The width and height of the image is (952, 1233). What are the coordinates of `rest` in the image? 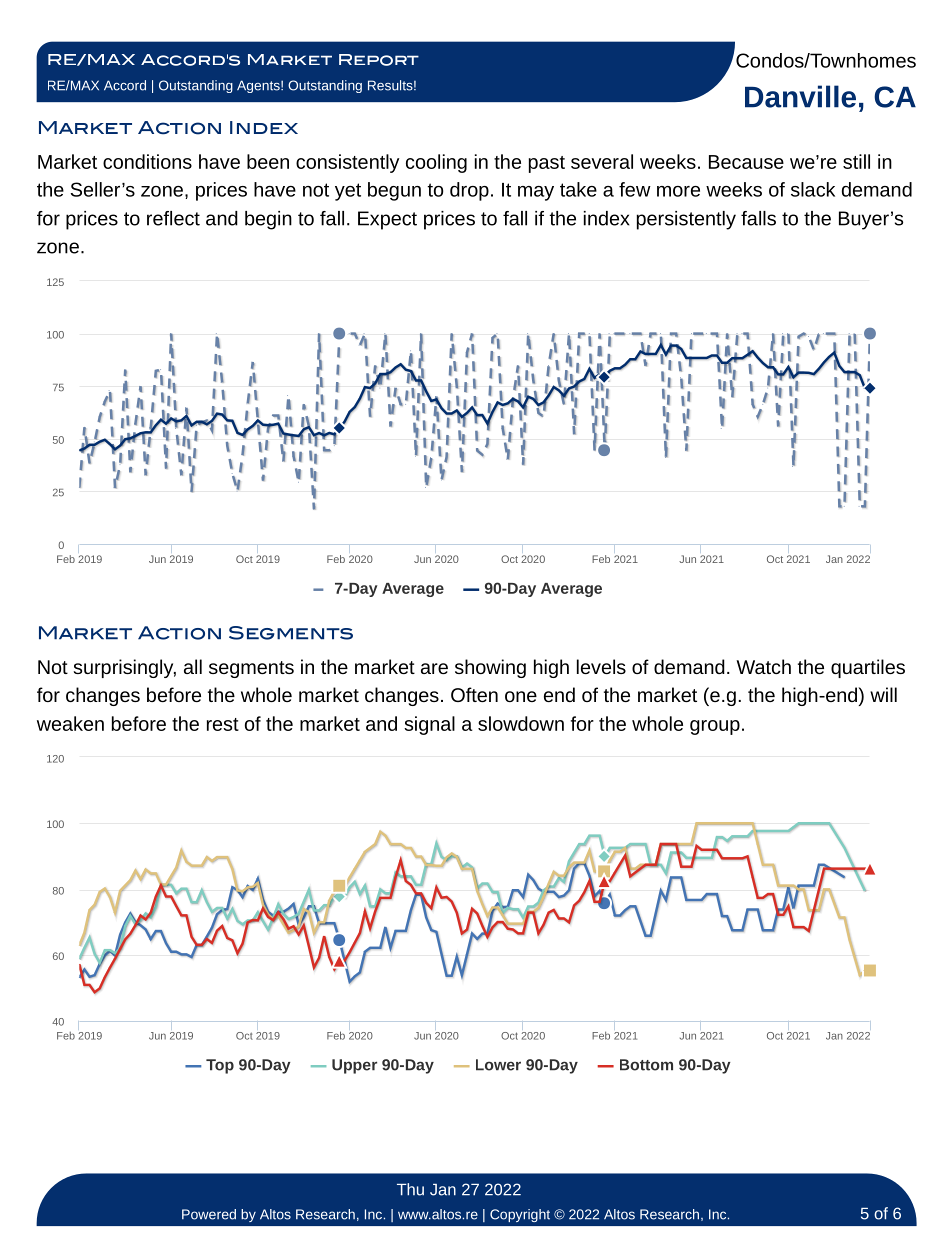 It's located at (223, 724).
